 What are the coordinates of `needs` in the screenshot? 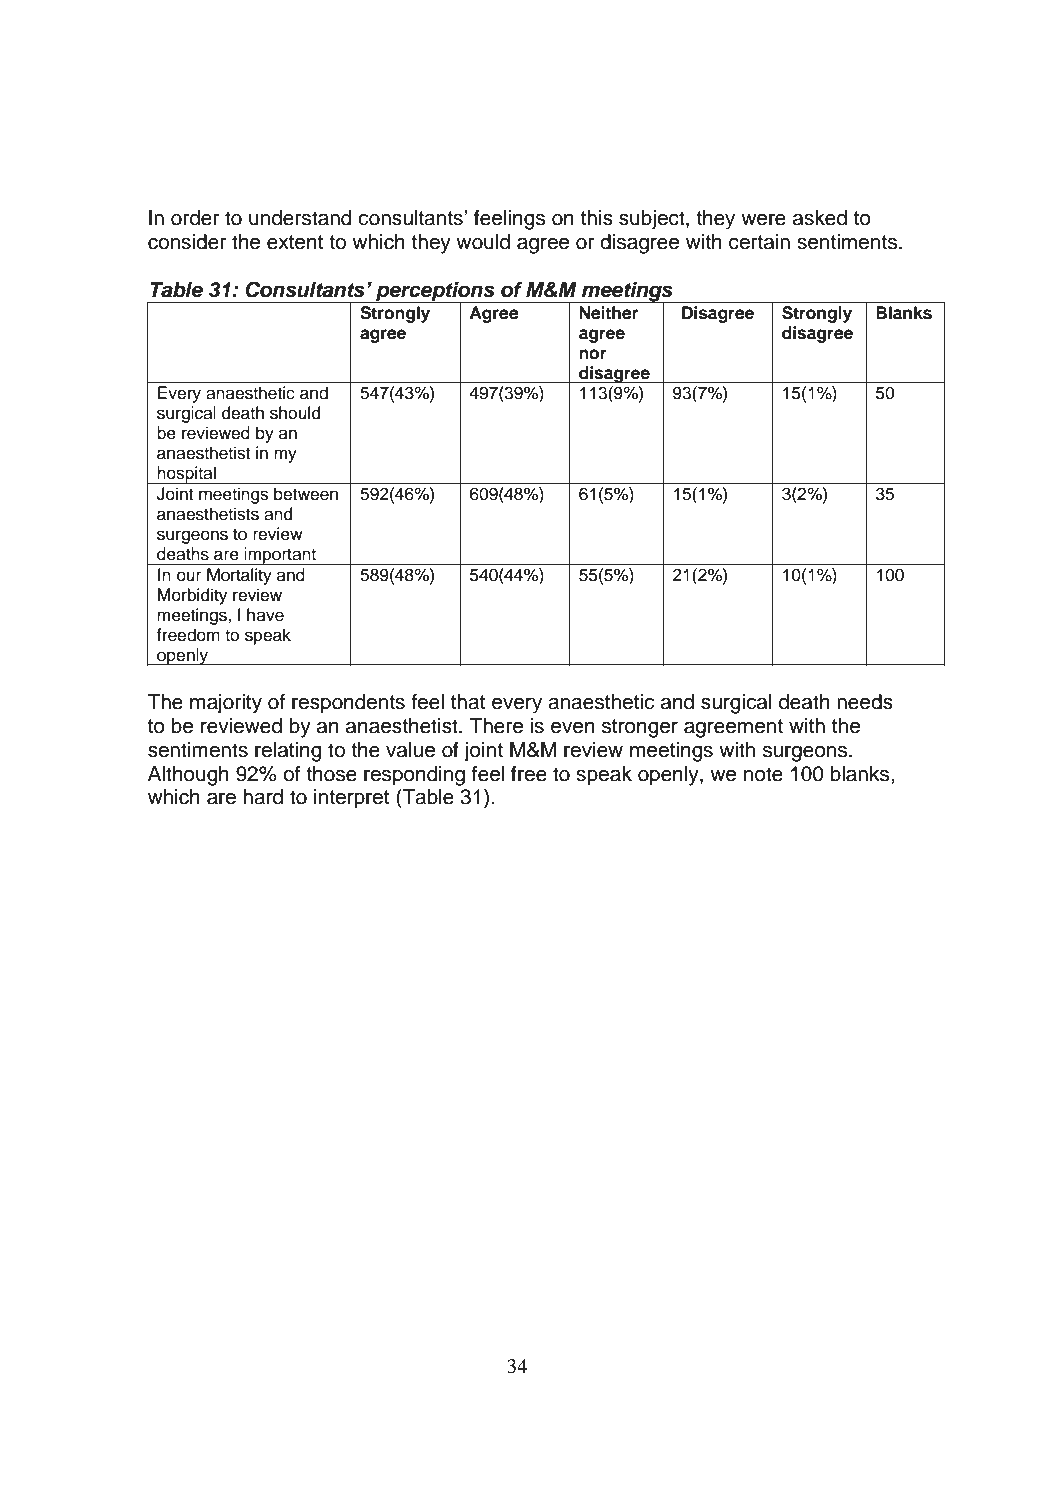 It's located at (865, 702).
